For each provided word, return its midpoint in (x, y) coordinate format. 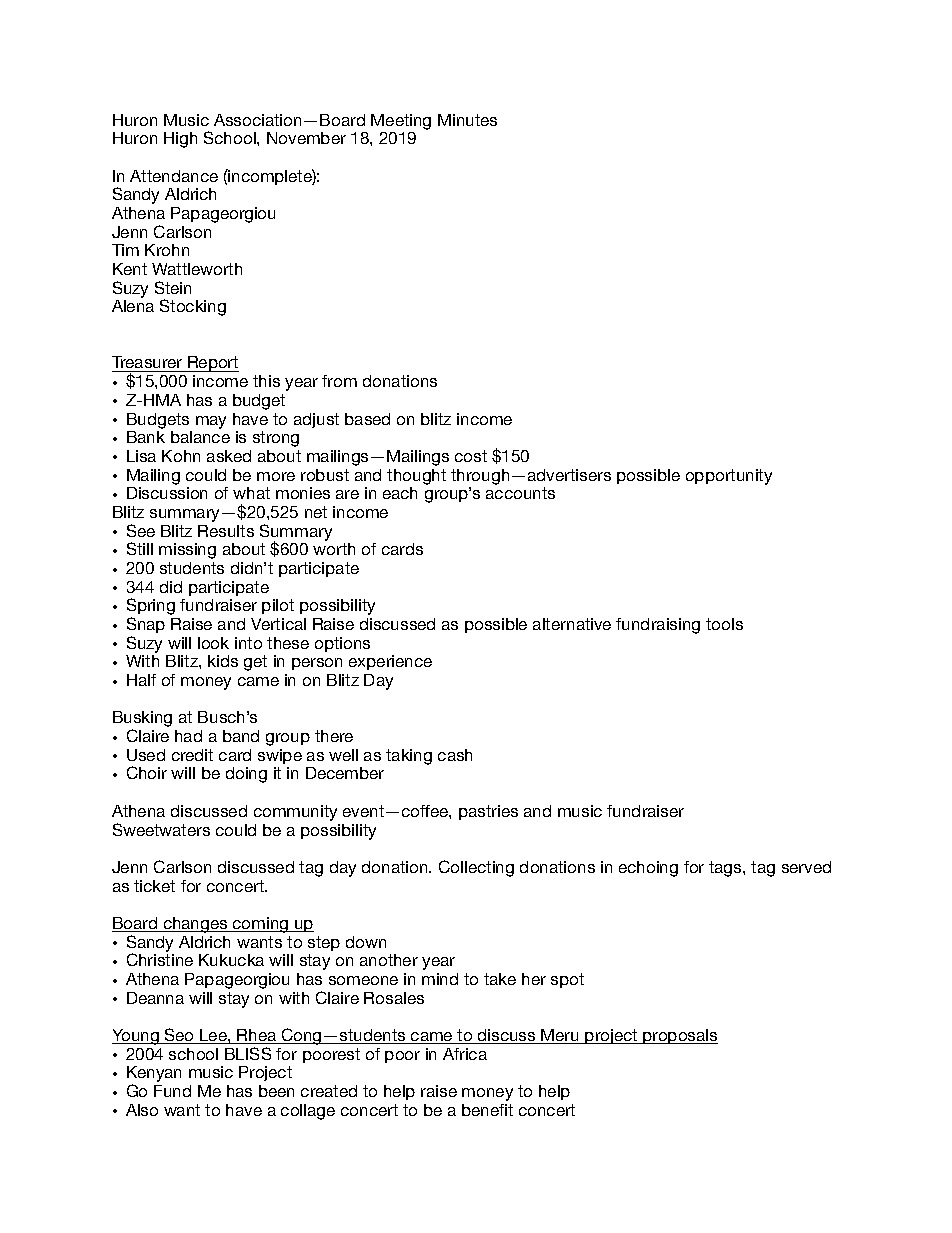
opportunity (729, 477)
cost (471, 456)
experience (390, 662)
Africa (465, 1054)
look (213, 643)
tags (726, 869)
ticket (154, 886)
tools (724, 624)
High (180, 140)
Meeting (401, 122)
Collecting (476, 868)
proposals (679, 1036)
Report (212, 364)
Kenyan (154, 1075)
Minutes (467, 120)
